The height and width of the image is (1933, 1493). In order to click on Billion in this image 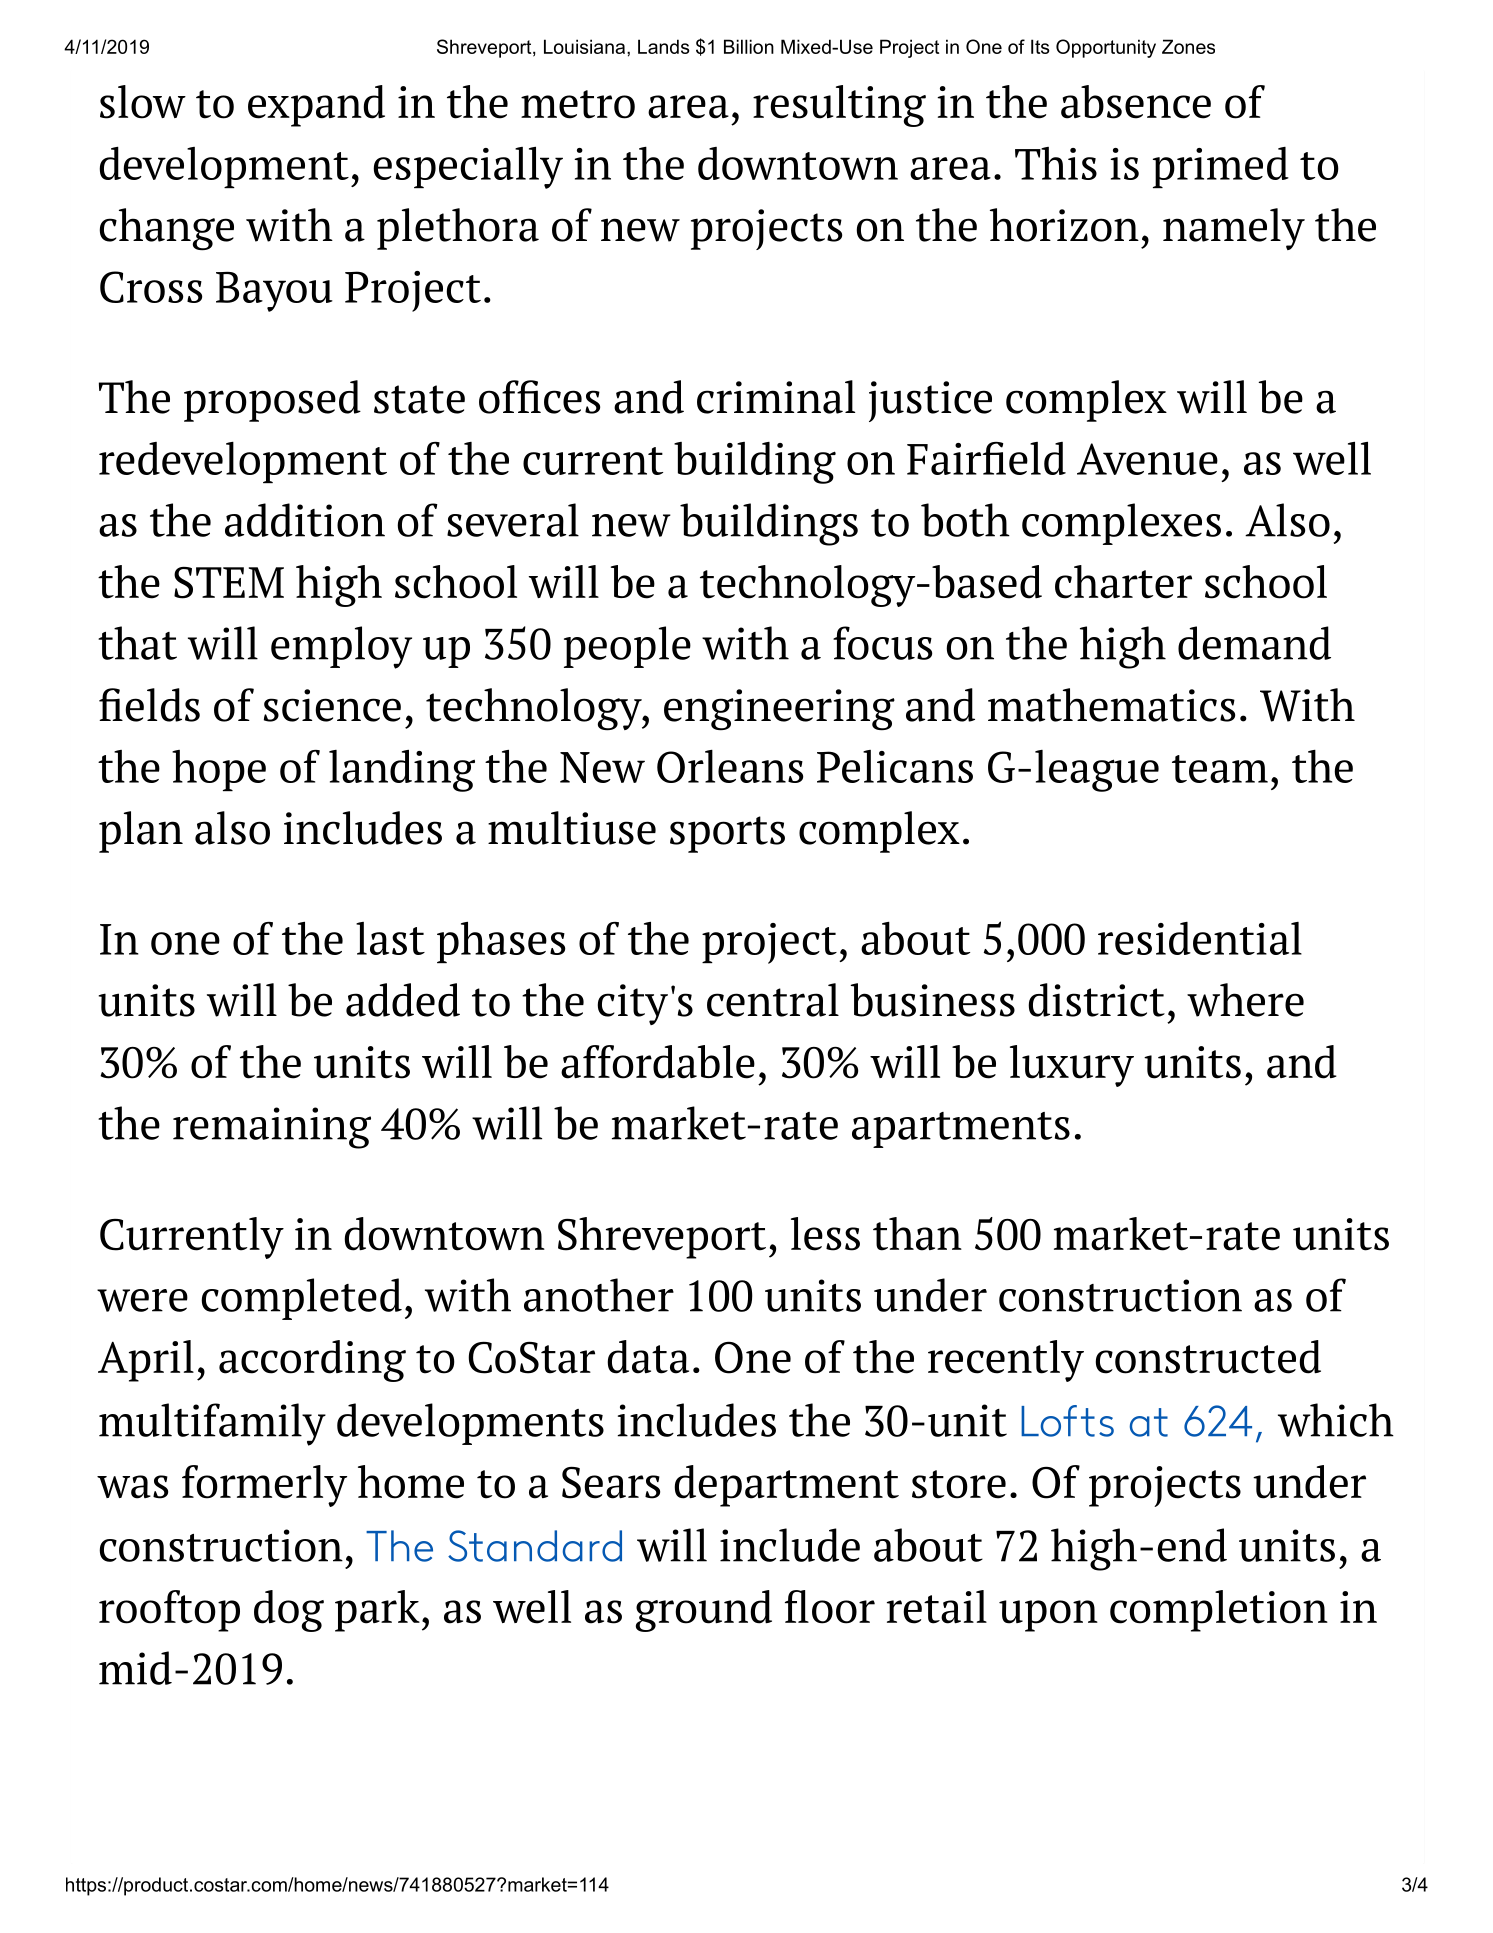, I will do `click(749, 46)`.
